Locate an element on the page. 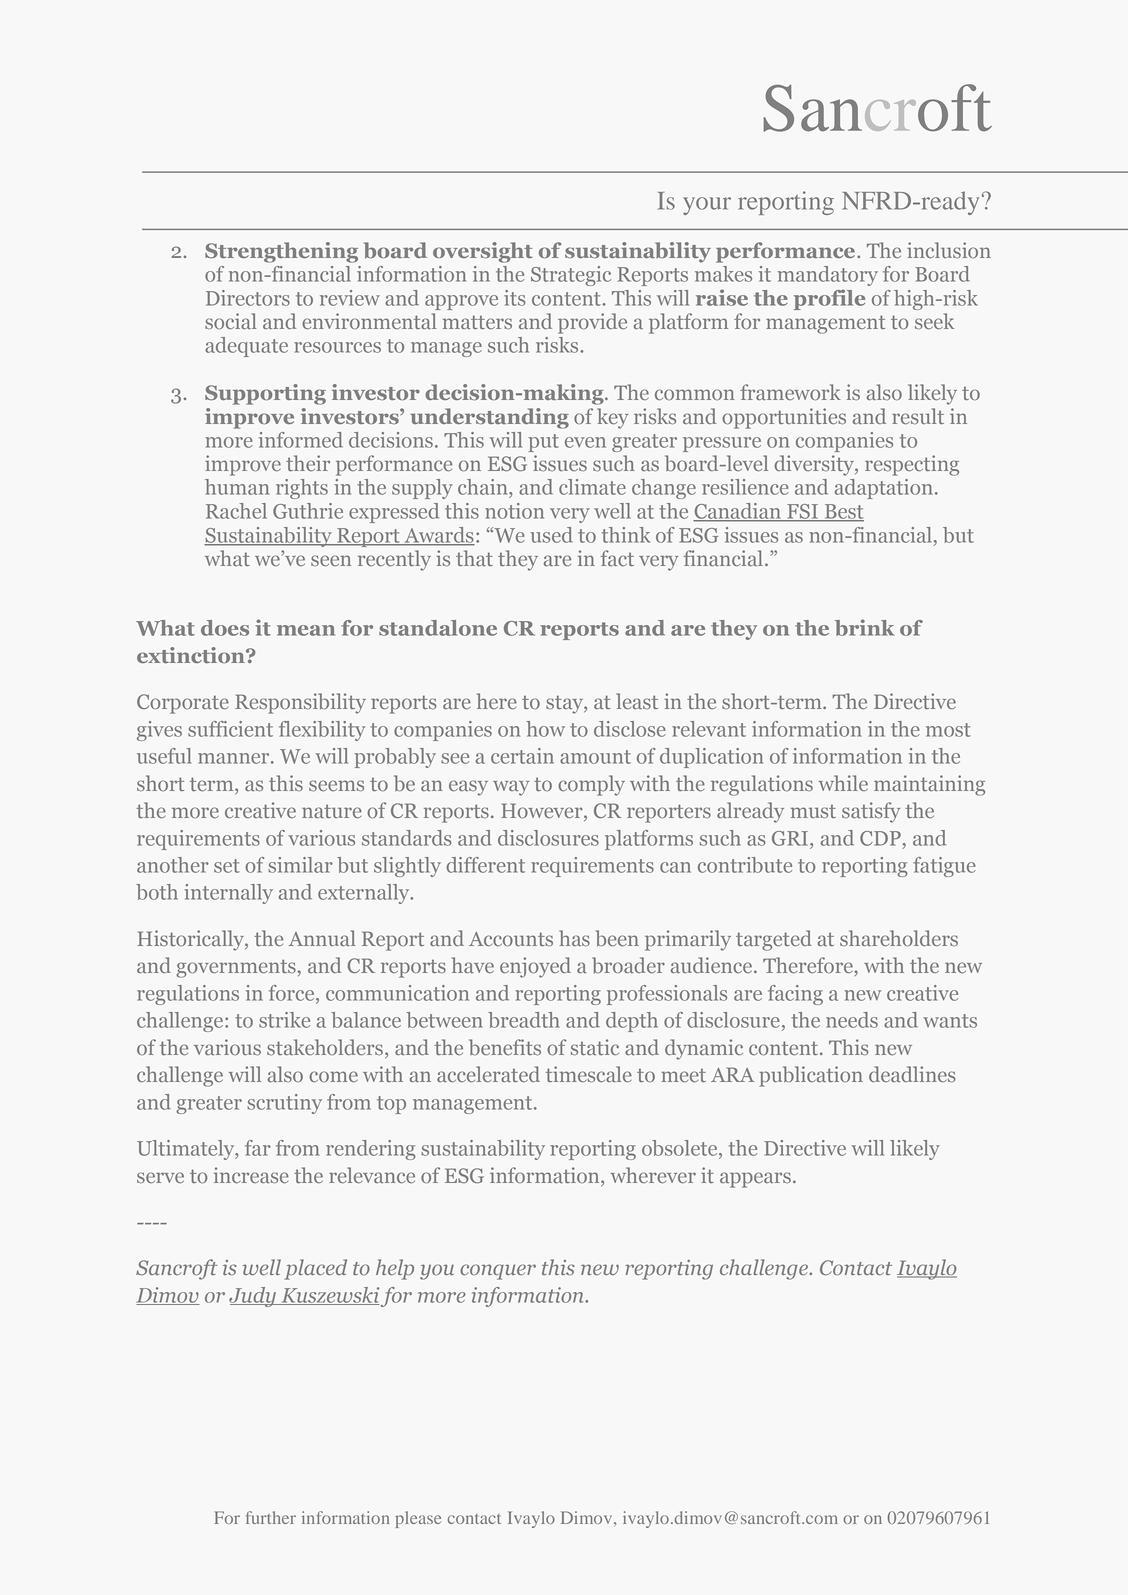 This image has width=1128, height=1595. However is located at coordinates (543, 812).
